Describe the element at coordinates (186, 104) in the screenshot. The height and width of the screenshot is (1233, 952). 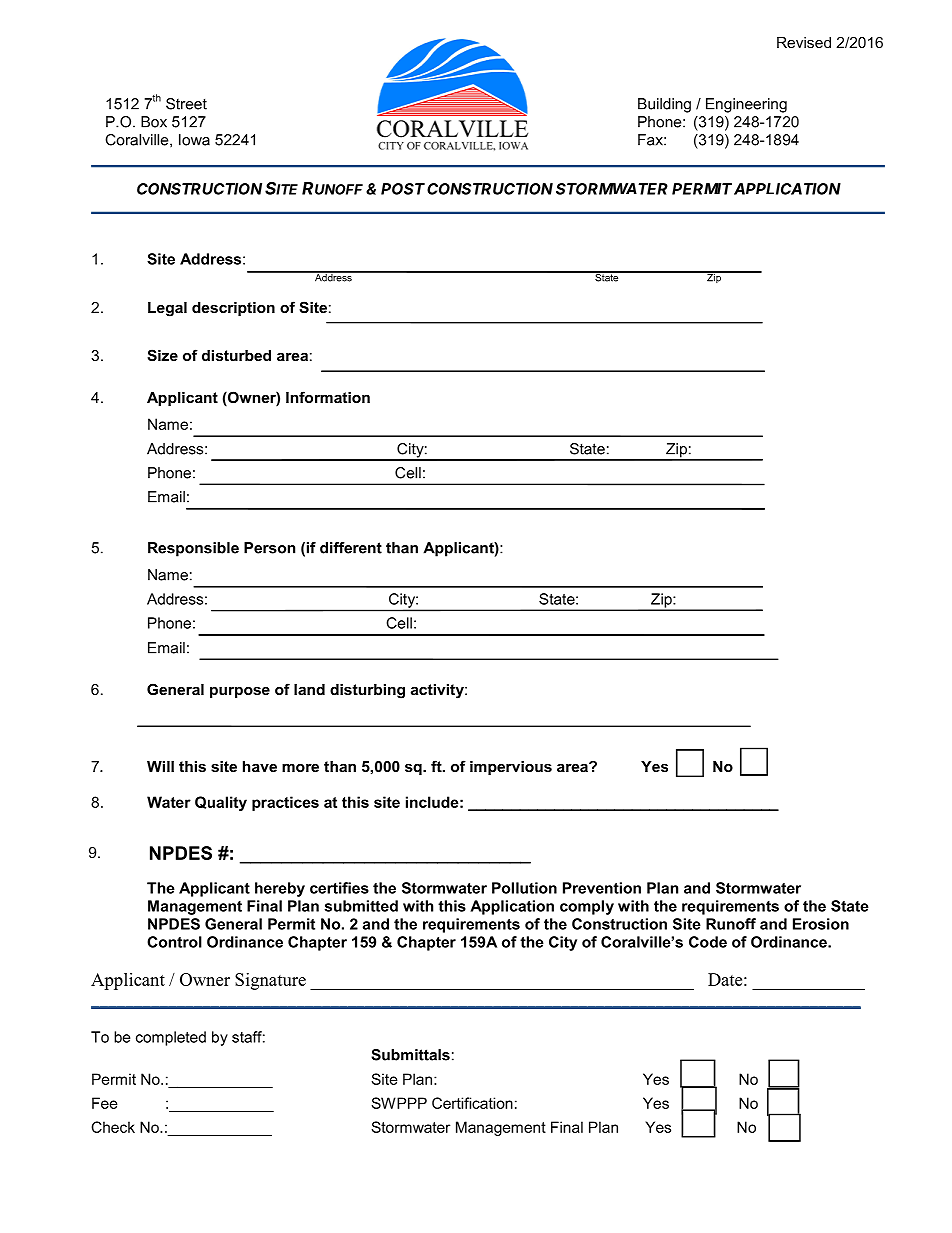
I see `Street` at that location.
